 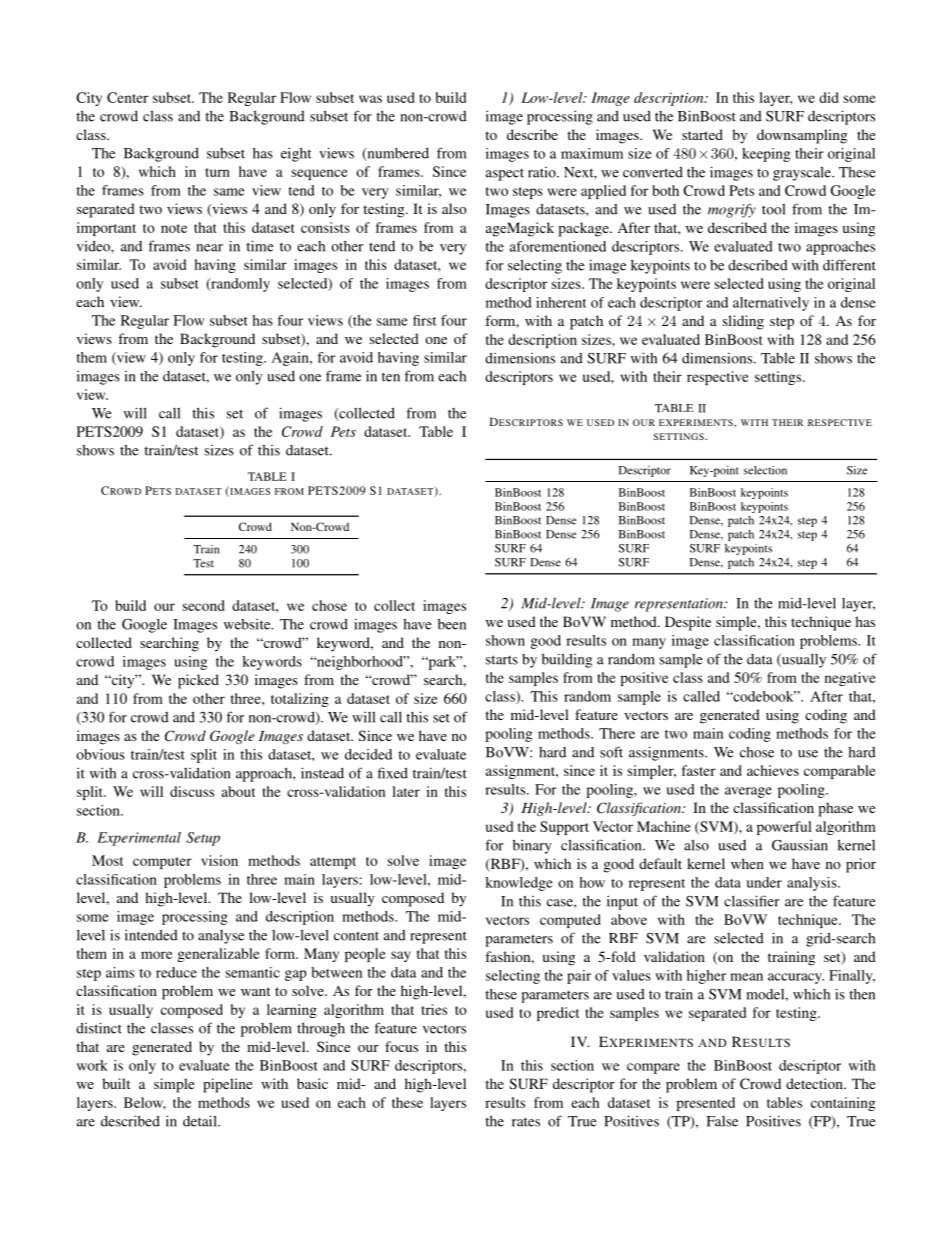 I want to click on pipeline, so click(x=227, y=1085).
